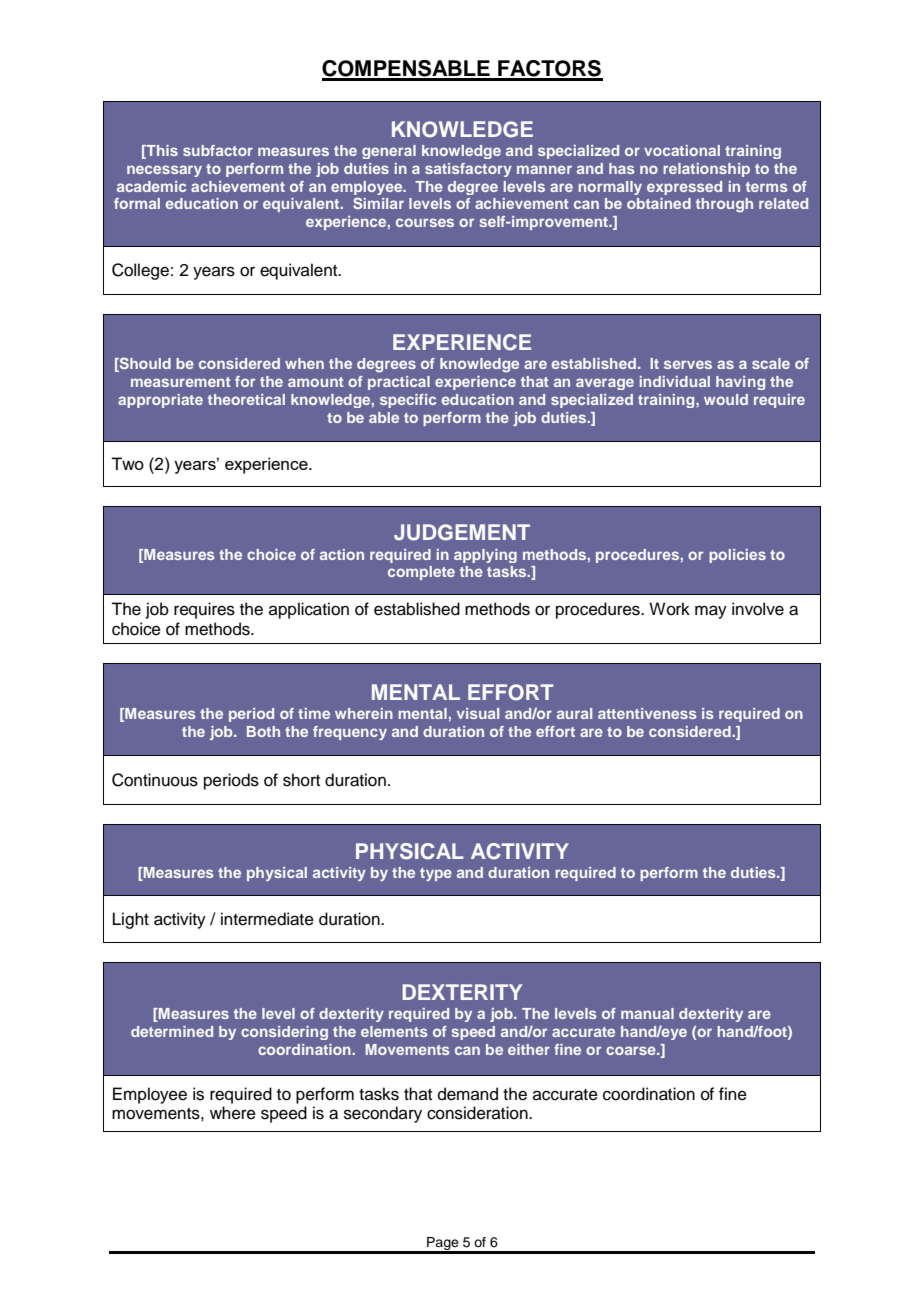  What do you see at coordinates (172, 1031) in the page?
I see `determined` at bounding box center [172, 1031].
